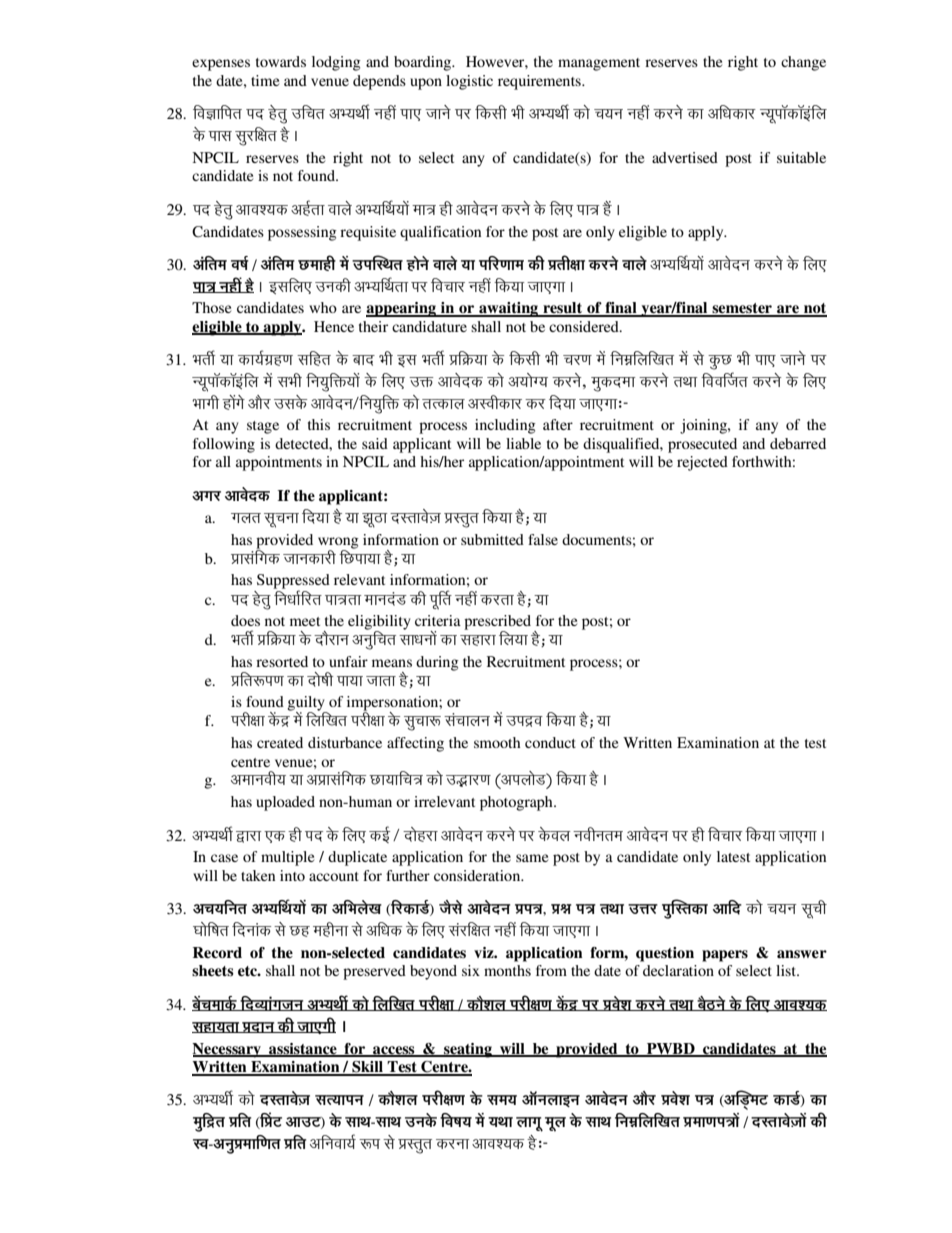 This screenshot has height=1233, width=952. What do you see at coordinates (702, 463) in the screenshot?
I see `rejected` at bounding box center [702, 463].
